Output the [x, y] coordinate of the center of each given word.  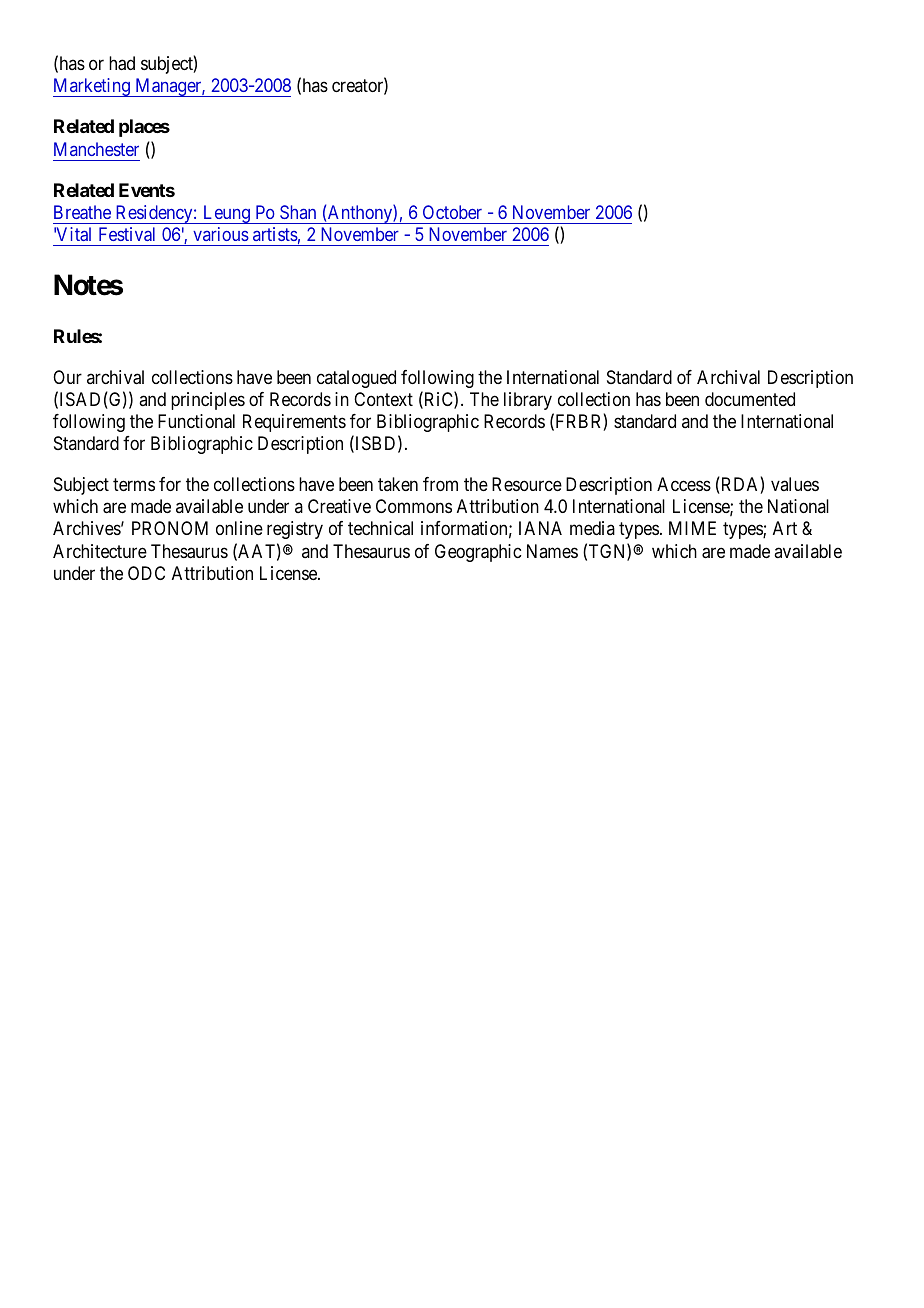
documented [750, 399]
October [452, 212]
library [528, 401]
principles [208, 401]
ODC [146, 573]
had [122, 63]
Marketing [92, 87]
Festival [127, 234]
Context [383, 399]
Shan [298, 212]
